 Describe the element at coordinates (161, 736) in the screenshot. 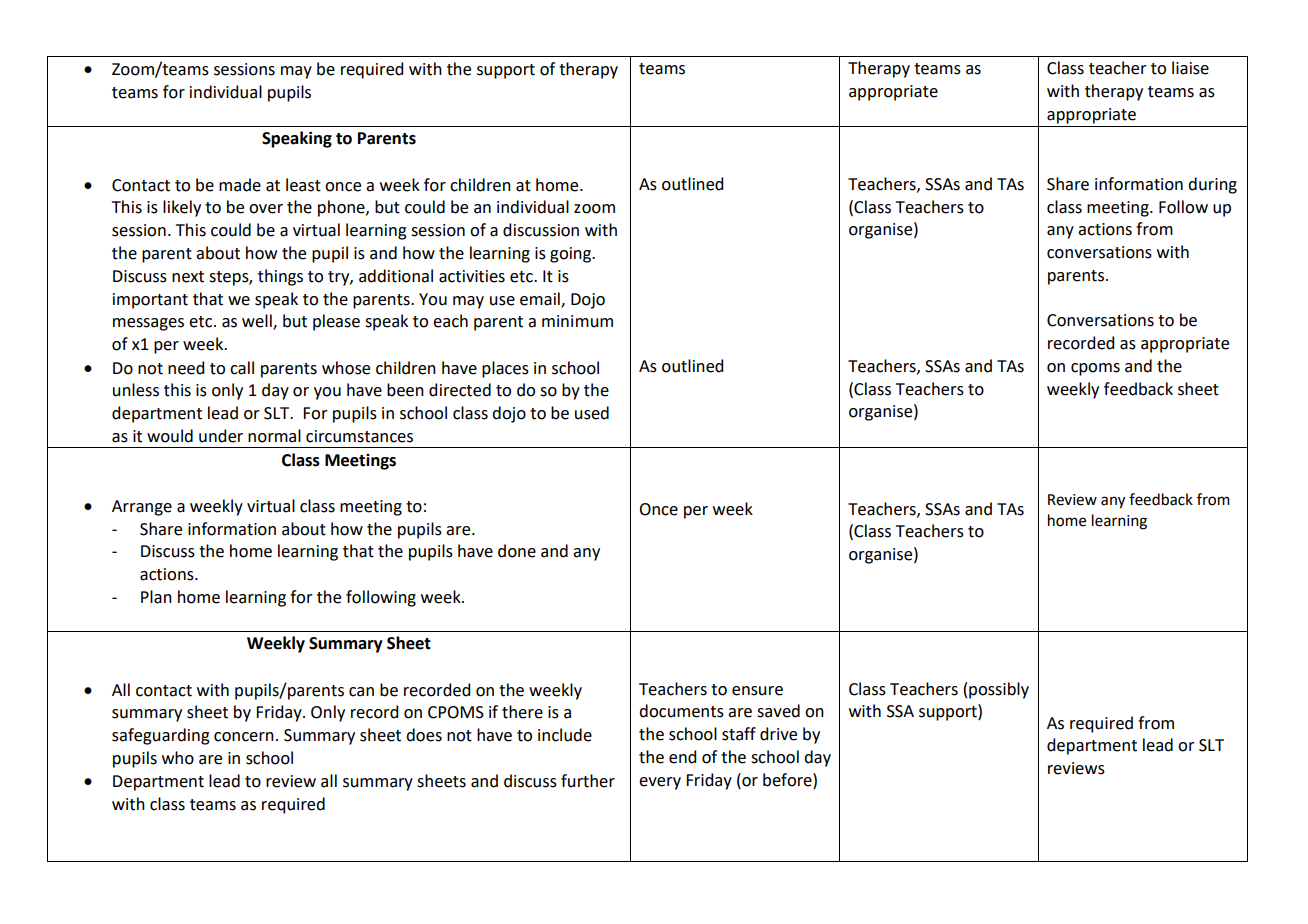

I see `safeguarding` at that location.
